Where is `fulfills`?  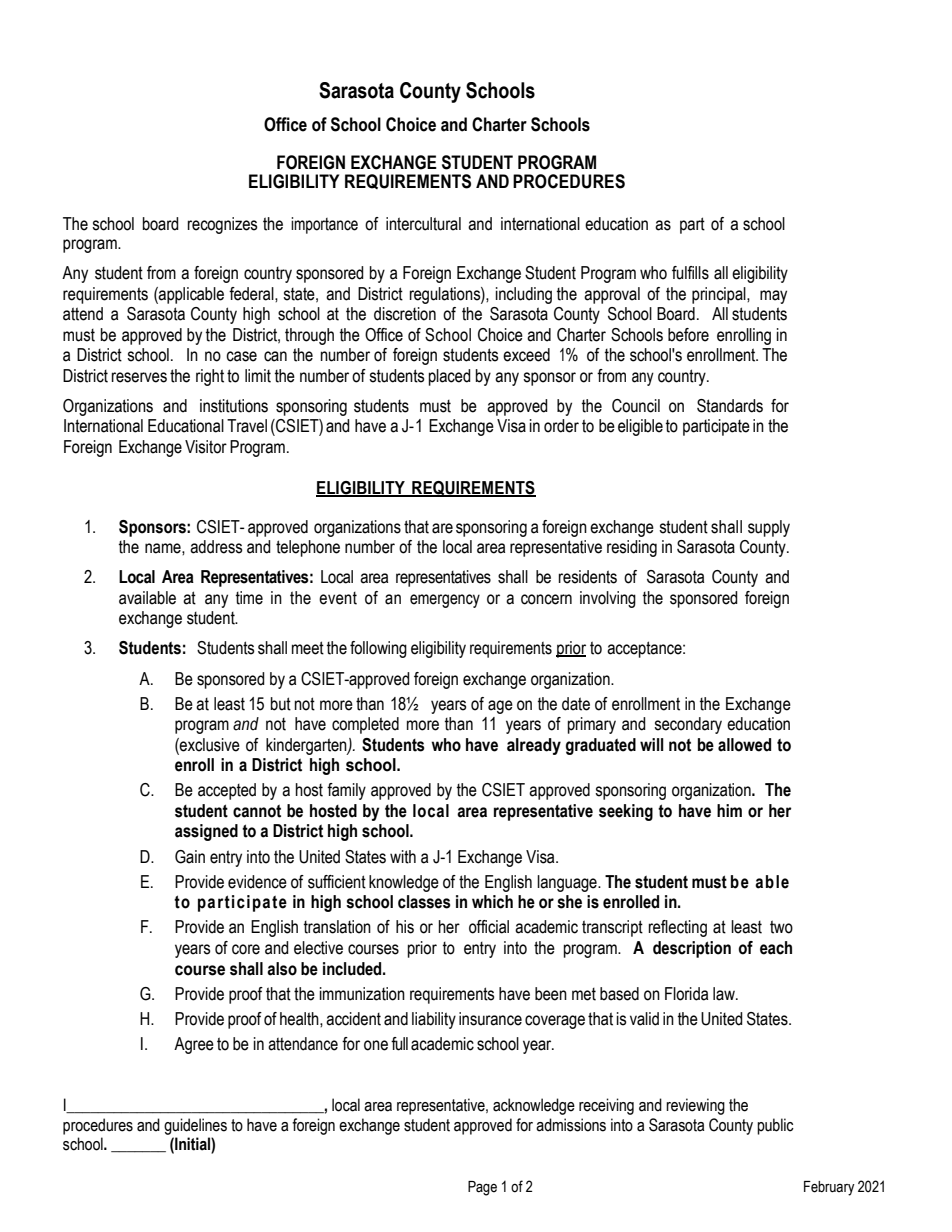 fulfills is located at coordinates (690, 273).
